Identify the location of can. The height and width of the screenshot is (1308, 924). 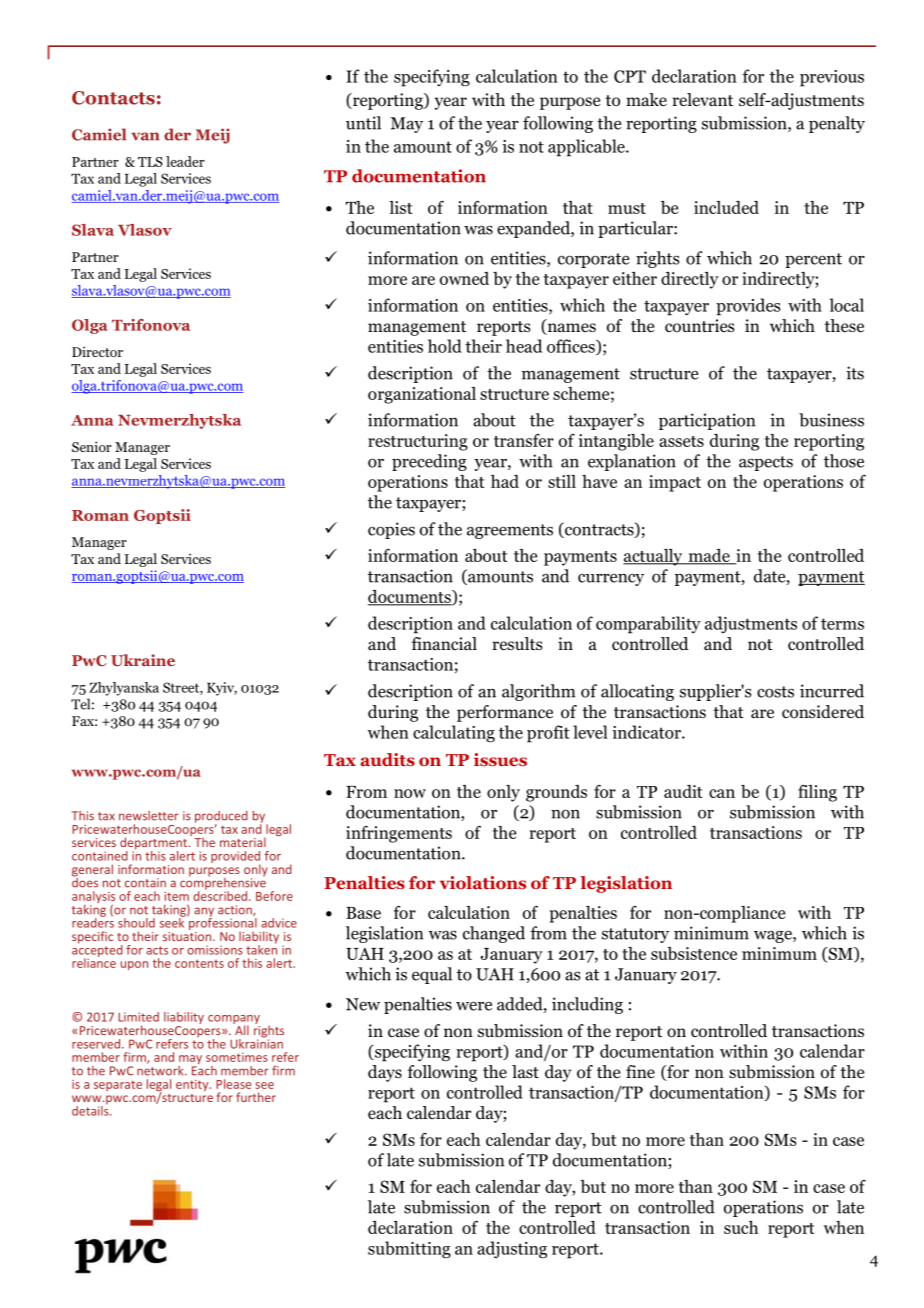
(722, 793).
